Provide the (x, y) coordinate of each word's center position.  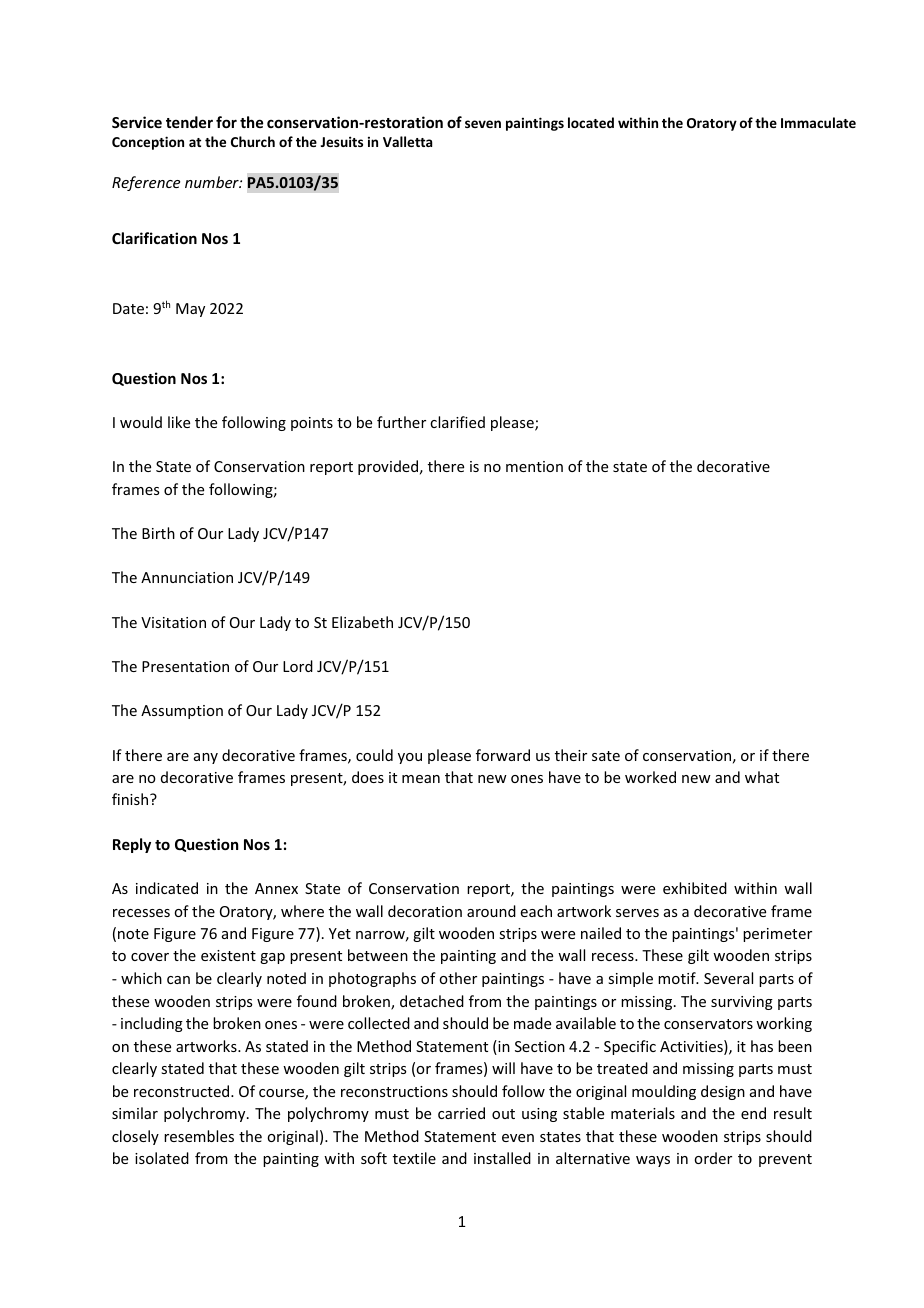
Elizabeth (362, 622)
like (179, 422)
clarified (457, 422)
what (762, 777)
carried (461, 1113)
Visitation (173, 622)
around (491, 911)
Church (253, 141)
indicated (167, 888)
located (591, 122)
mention (534, 466)
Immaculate (818, 122)
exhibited (695, 888)
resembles (199, 1136)
